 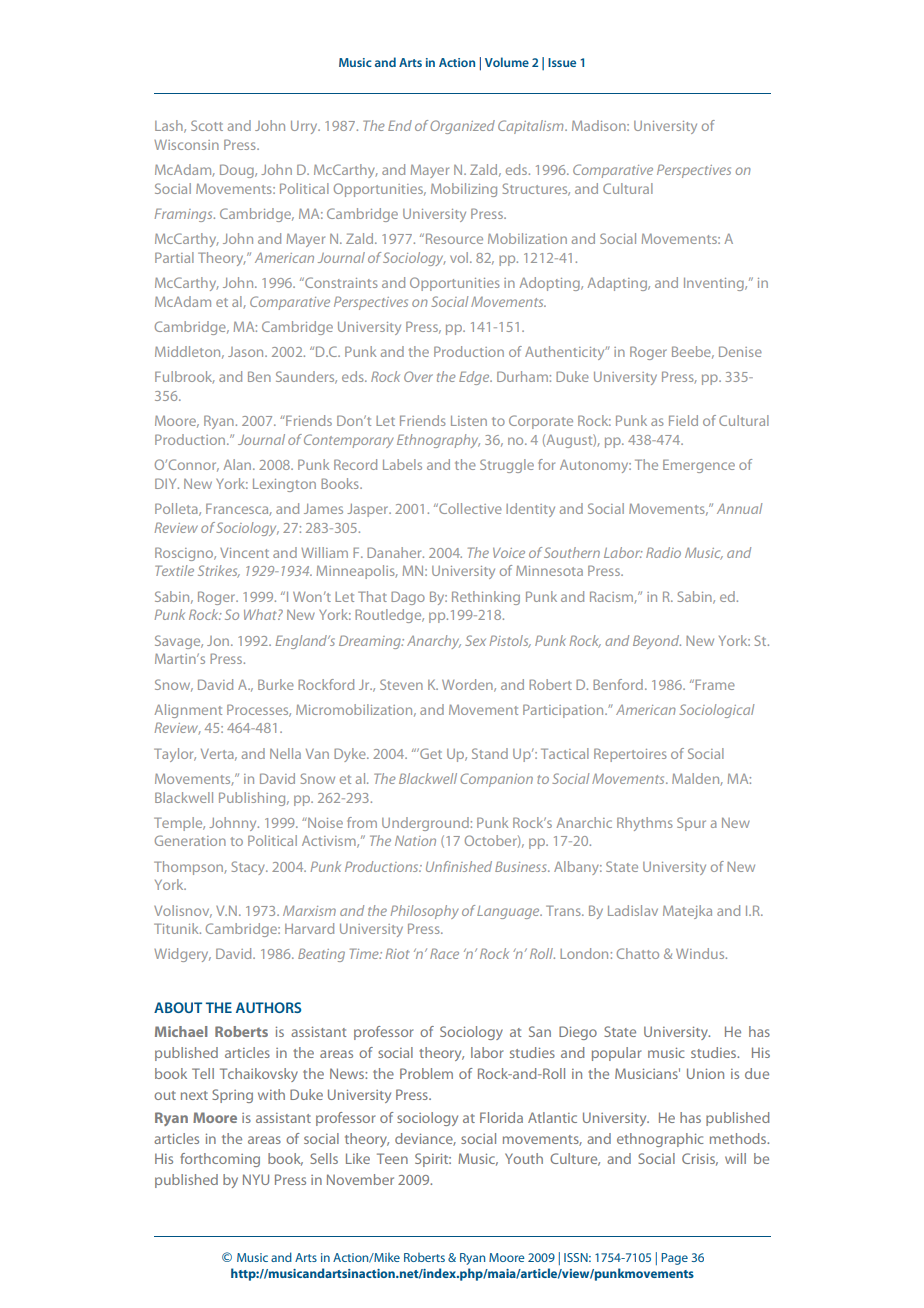 I want to click on Ethnography, so click(x=438, y=441).
